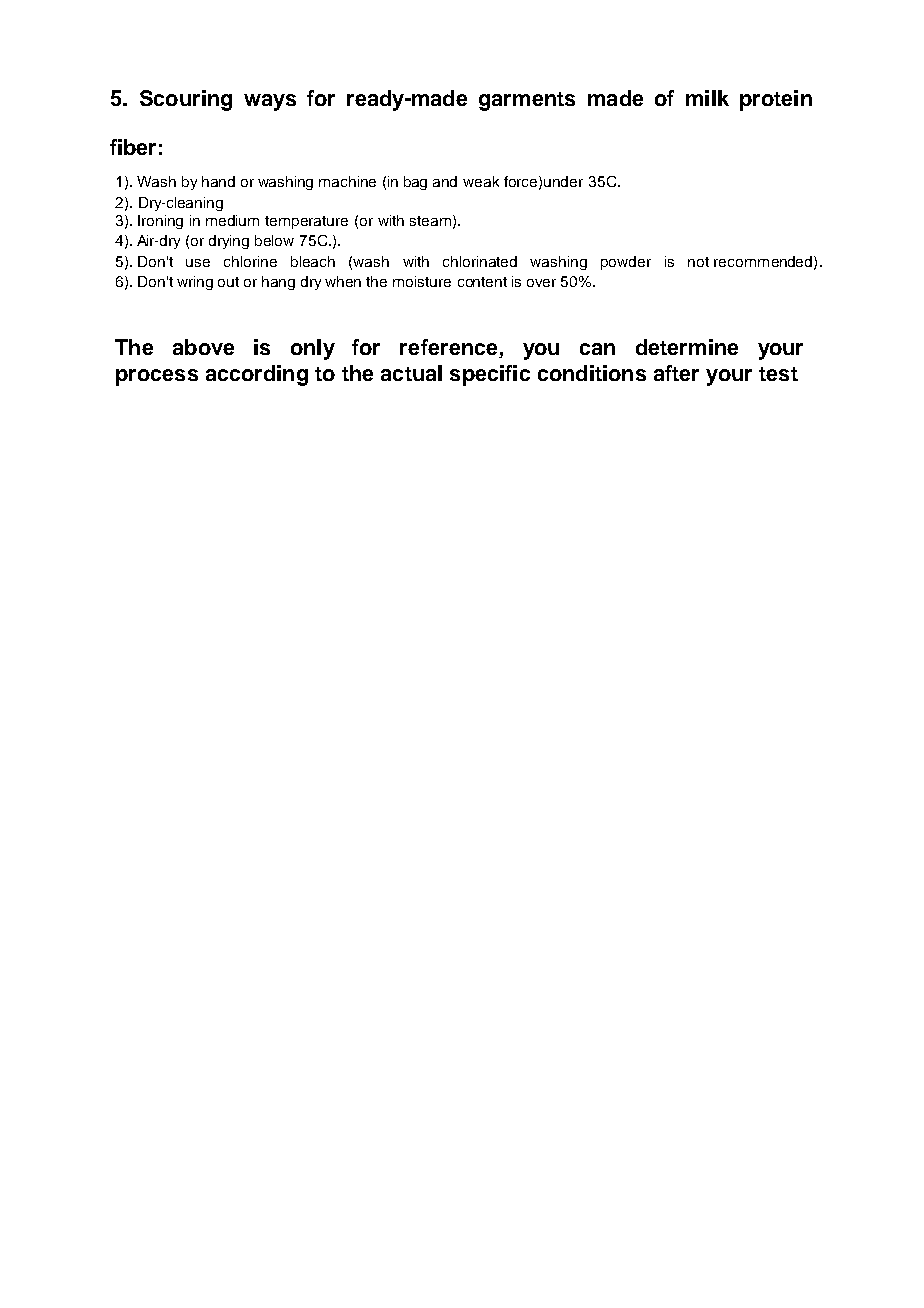  Describe the element at coordinates (707, 98) in the screenshot. I see `milk` at that location.
